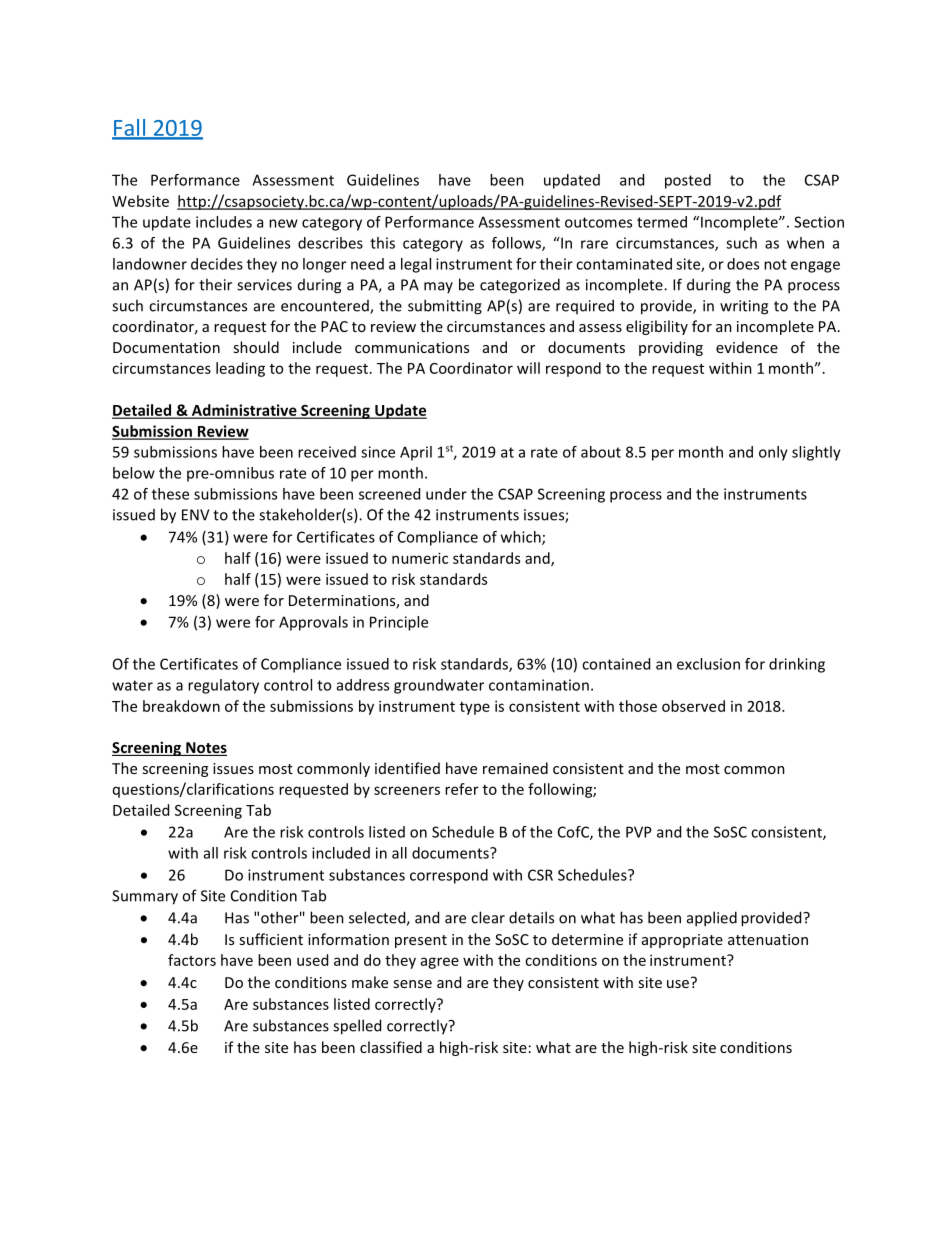 This screenshot has height=1233, width=952. I want to click on posted, so click(688, 181).
